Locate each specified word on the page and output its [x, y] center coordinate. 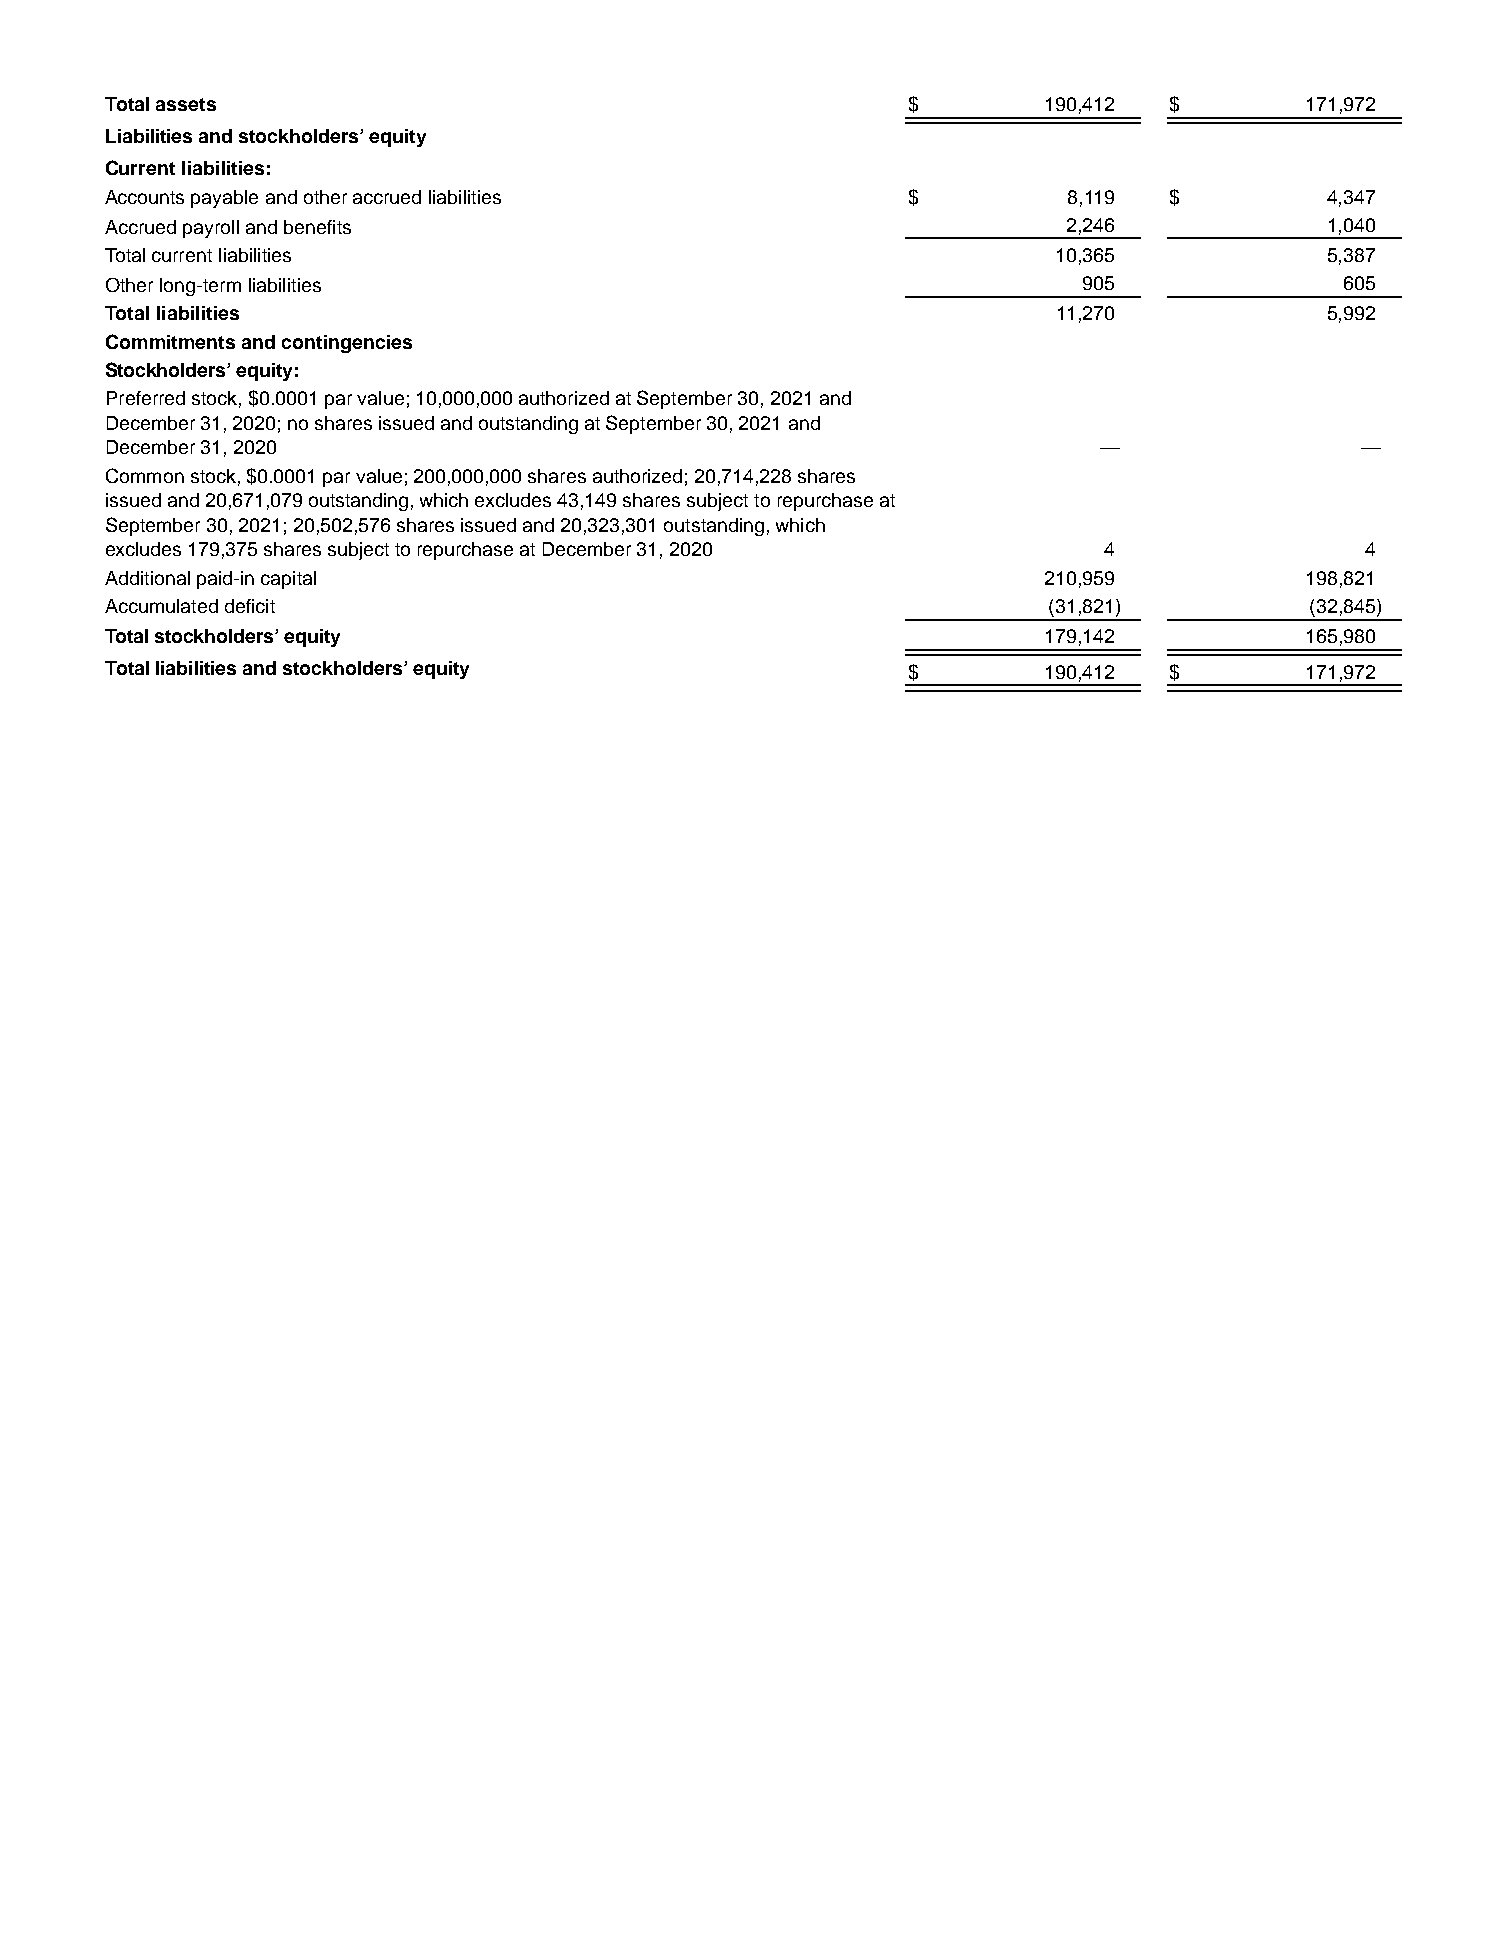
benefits [317, 227]
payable [224, 199]
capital [288, 580]
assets [186, 104]
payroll [211, 229]
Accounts [144, 197]
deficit [250, 606]
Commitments [170, 341]
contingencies [347, 344]
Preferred [146, 398]
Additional [147, 578]
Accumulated [161, 606]
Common [145, 475]
